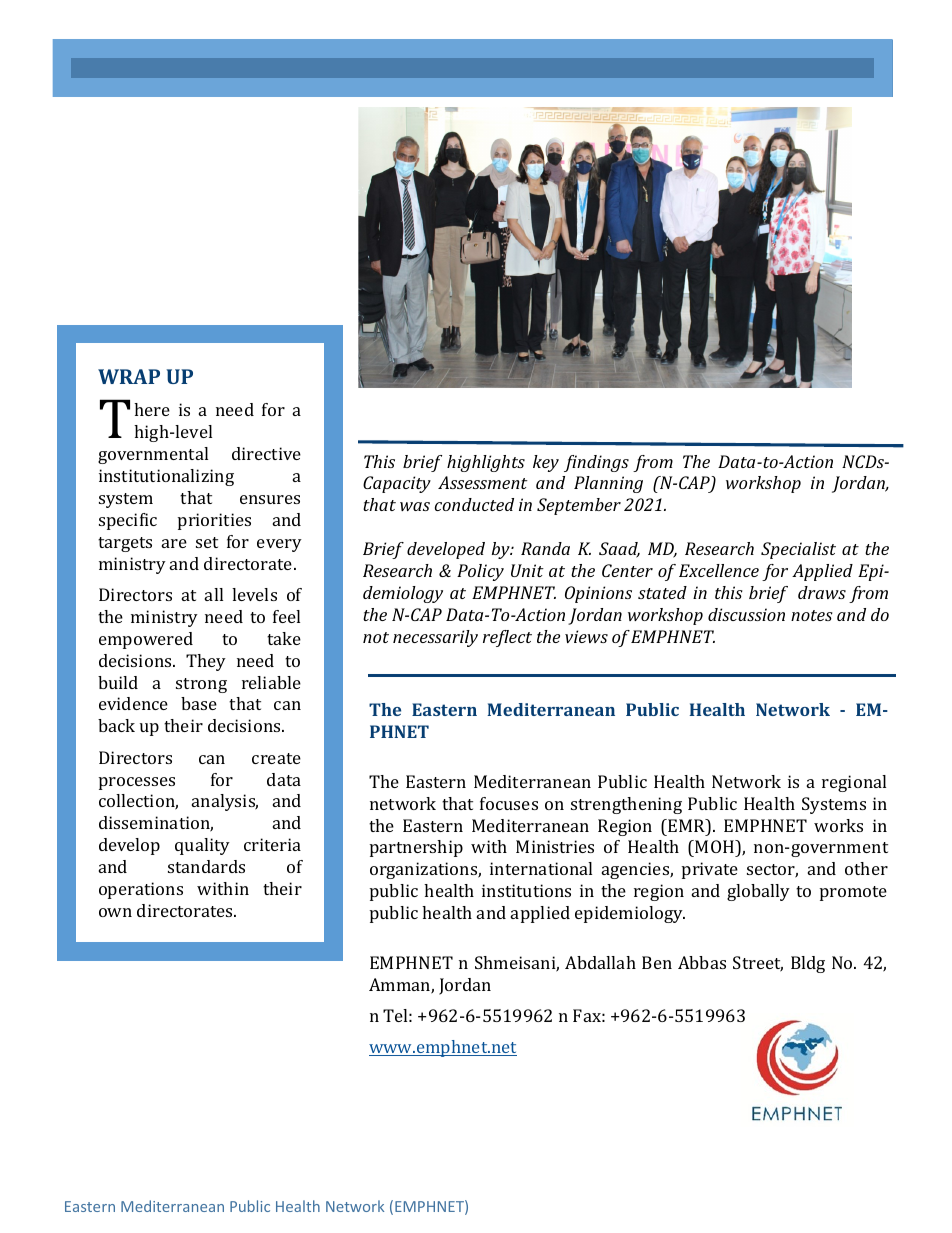  What do you see at coordinates (480, 572) in the image?
I see `Policy` at bounding box center [480, 572].
